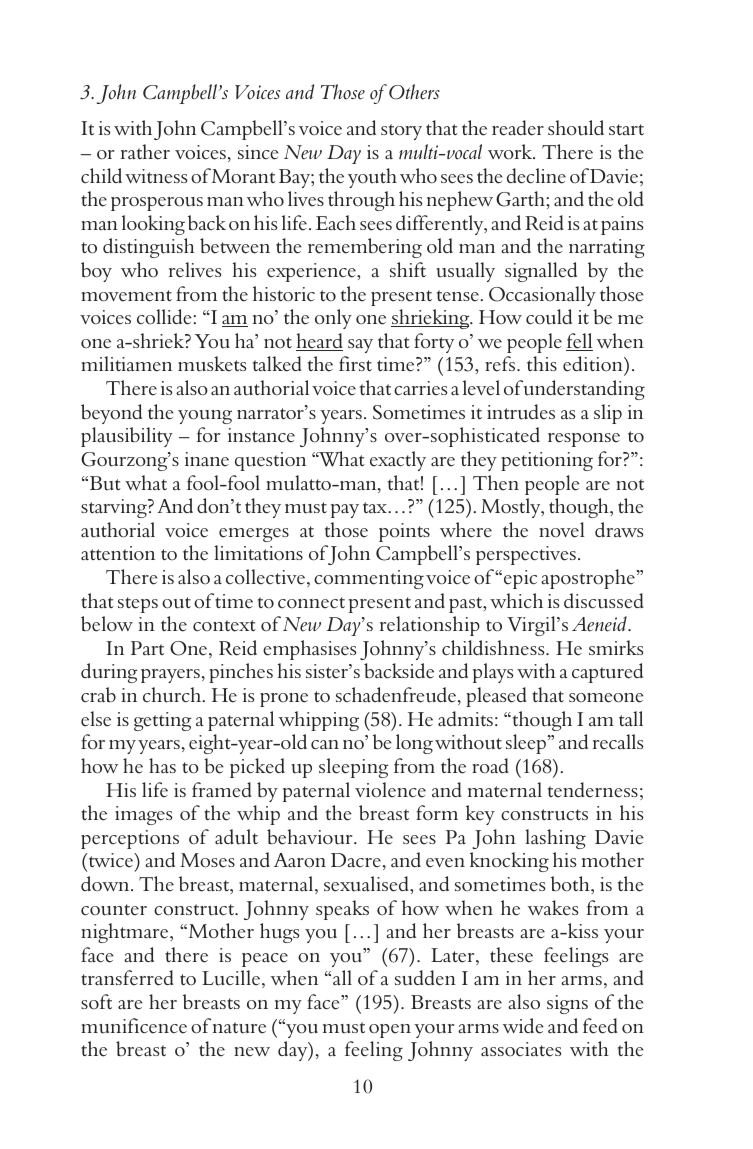  Describe the element at coordinates (396, 695) in the image. I see `schadenfreude` at that location.
